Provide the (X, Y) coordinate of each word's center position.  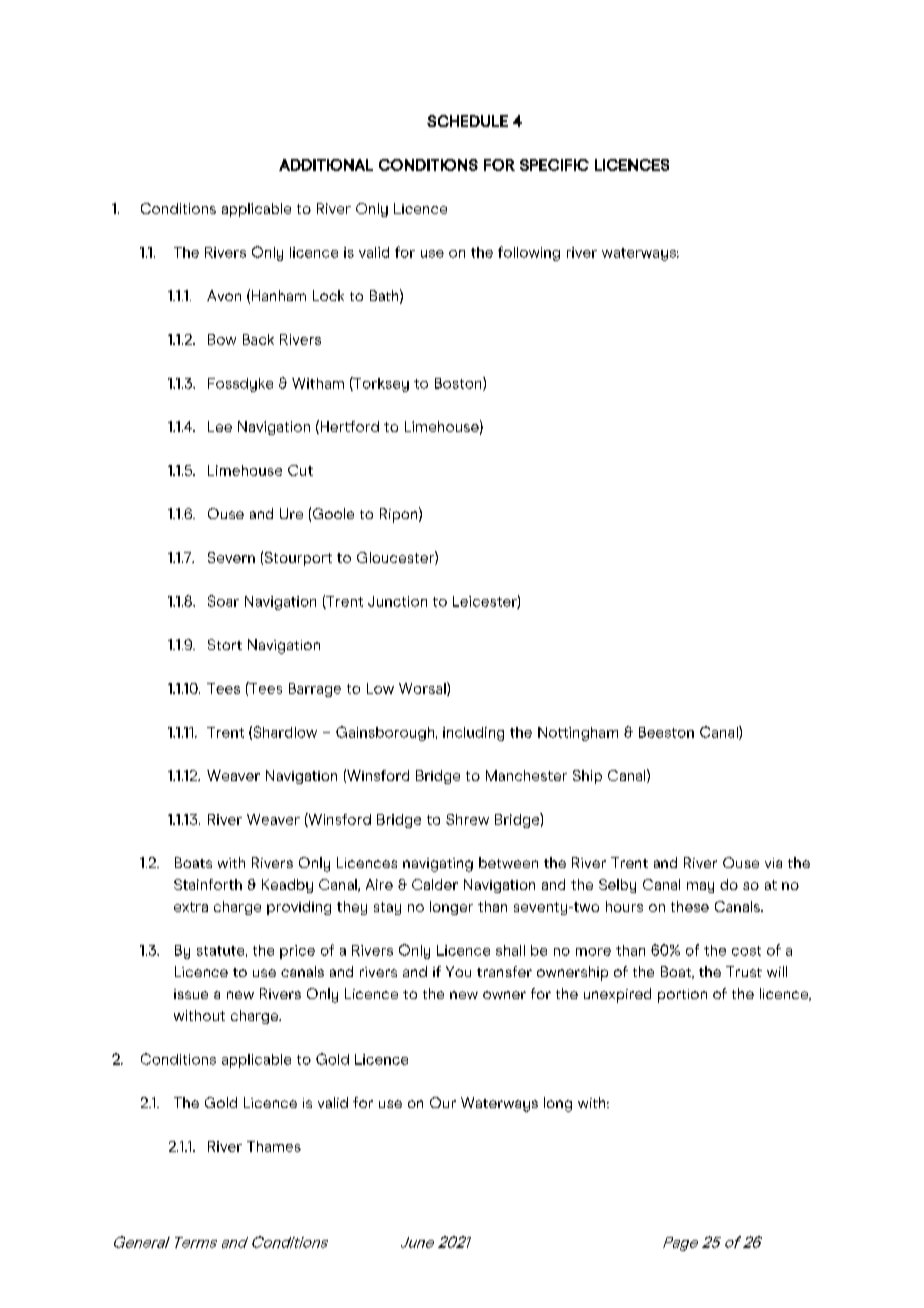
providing (299, 908)
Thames (274, 1146)
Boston (459, 384)
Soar (223, 601)
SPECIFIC (554, 165)
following (529, 253)
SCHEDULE (467, 121)
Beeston (666, 732)
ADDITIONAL (326, 165)
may (700, 887)
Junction (397, 601)
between (508, 862)
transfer (504, 971)
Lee (220, 426)
